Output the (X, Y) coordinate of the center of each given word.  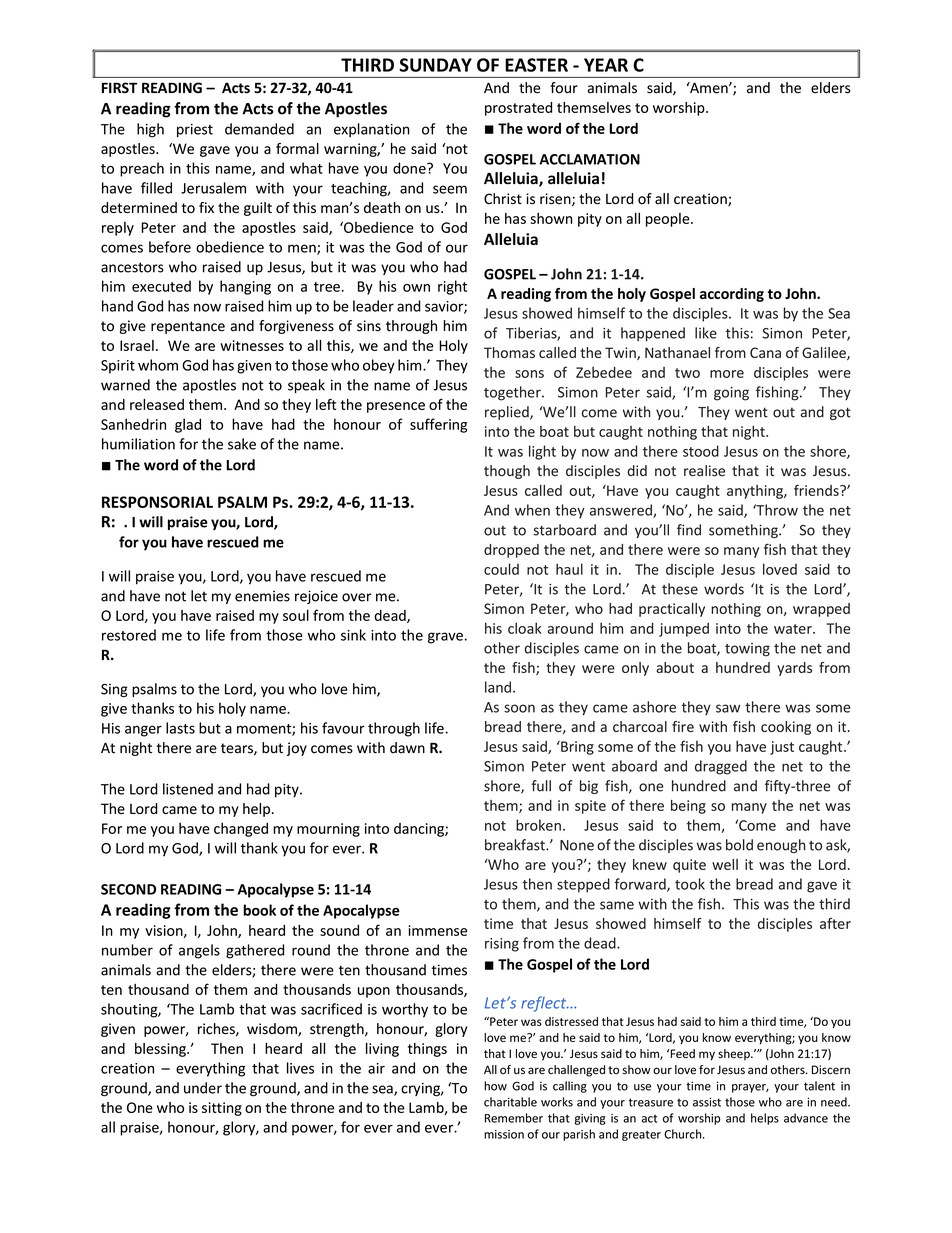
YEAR (606, 65)
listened (188, 789)
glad (188, 425)
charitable (510, 1102)
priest (195, 130)
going (731, 394)
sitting (222, 1109)
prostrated (518, 109)
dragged (721, 767)
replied (508, 413)
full (541, 786)
